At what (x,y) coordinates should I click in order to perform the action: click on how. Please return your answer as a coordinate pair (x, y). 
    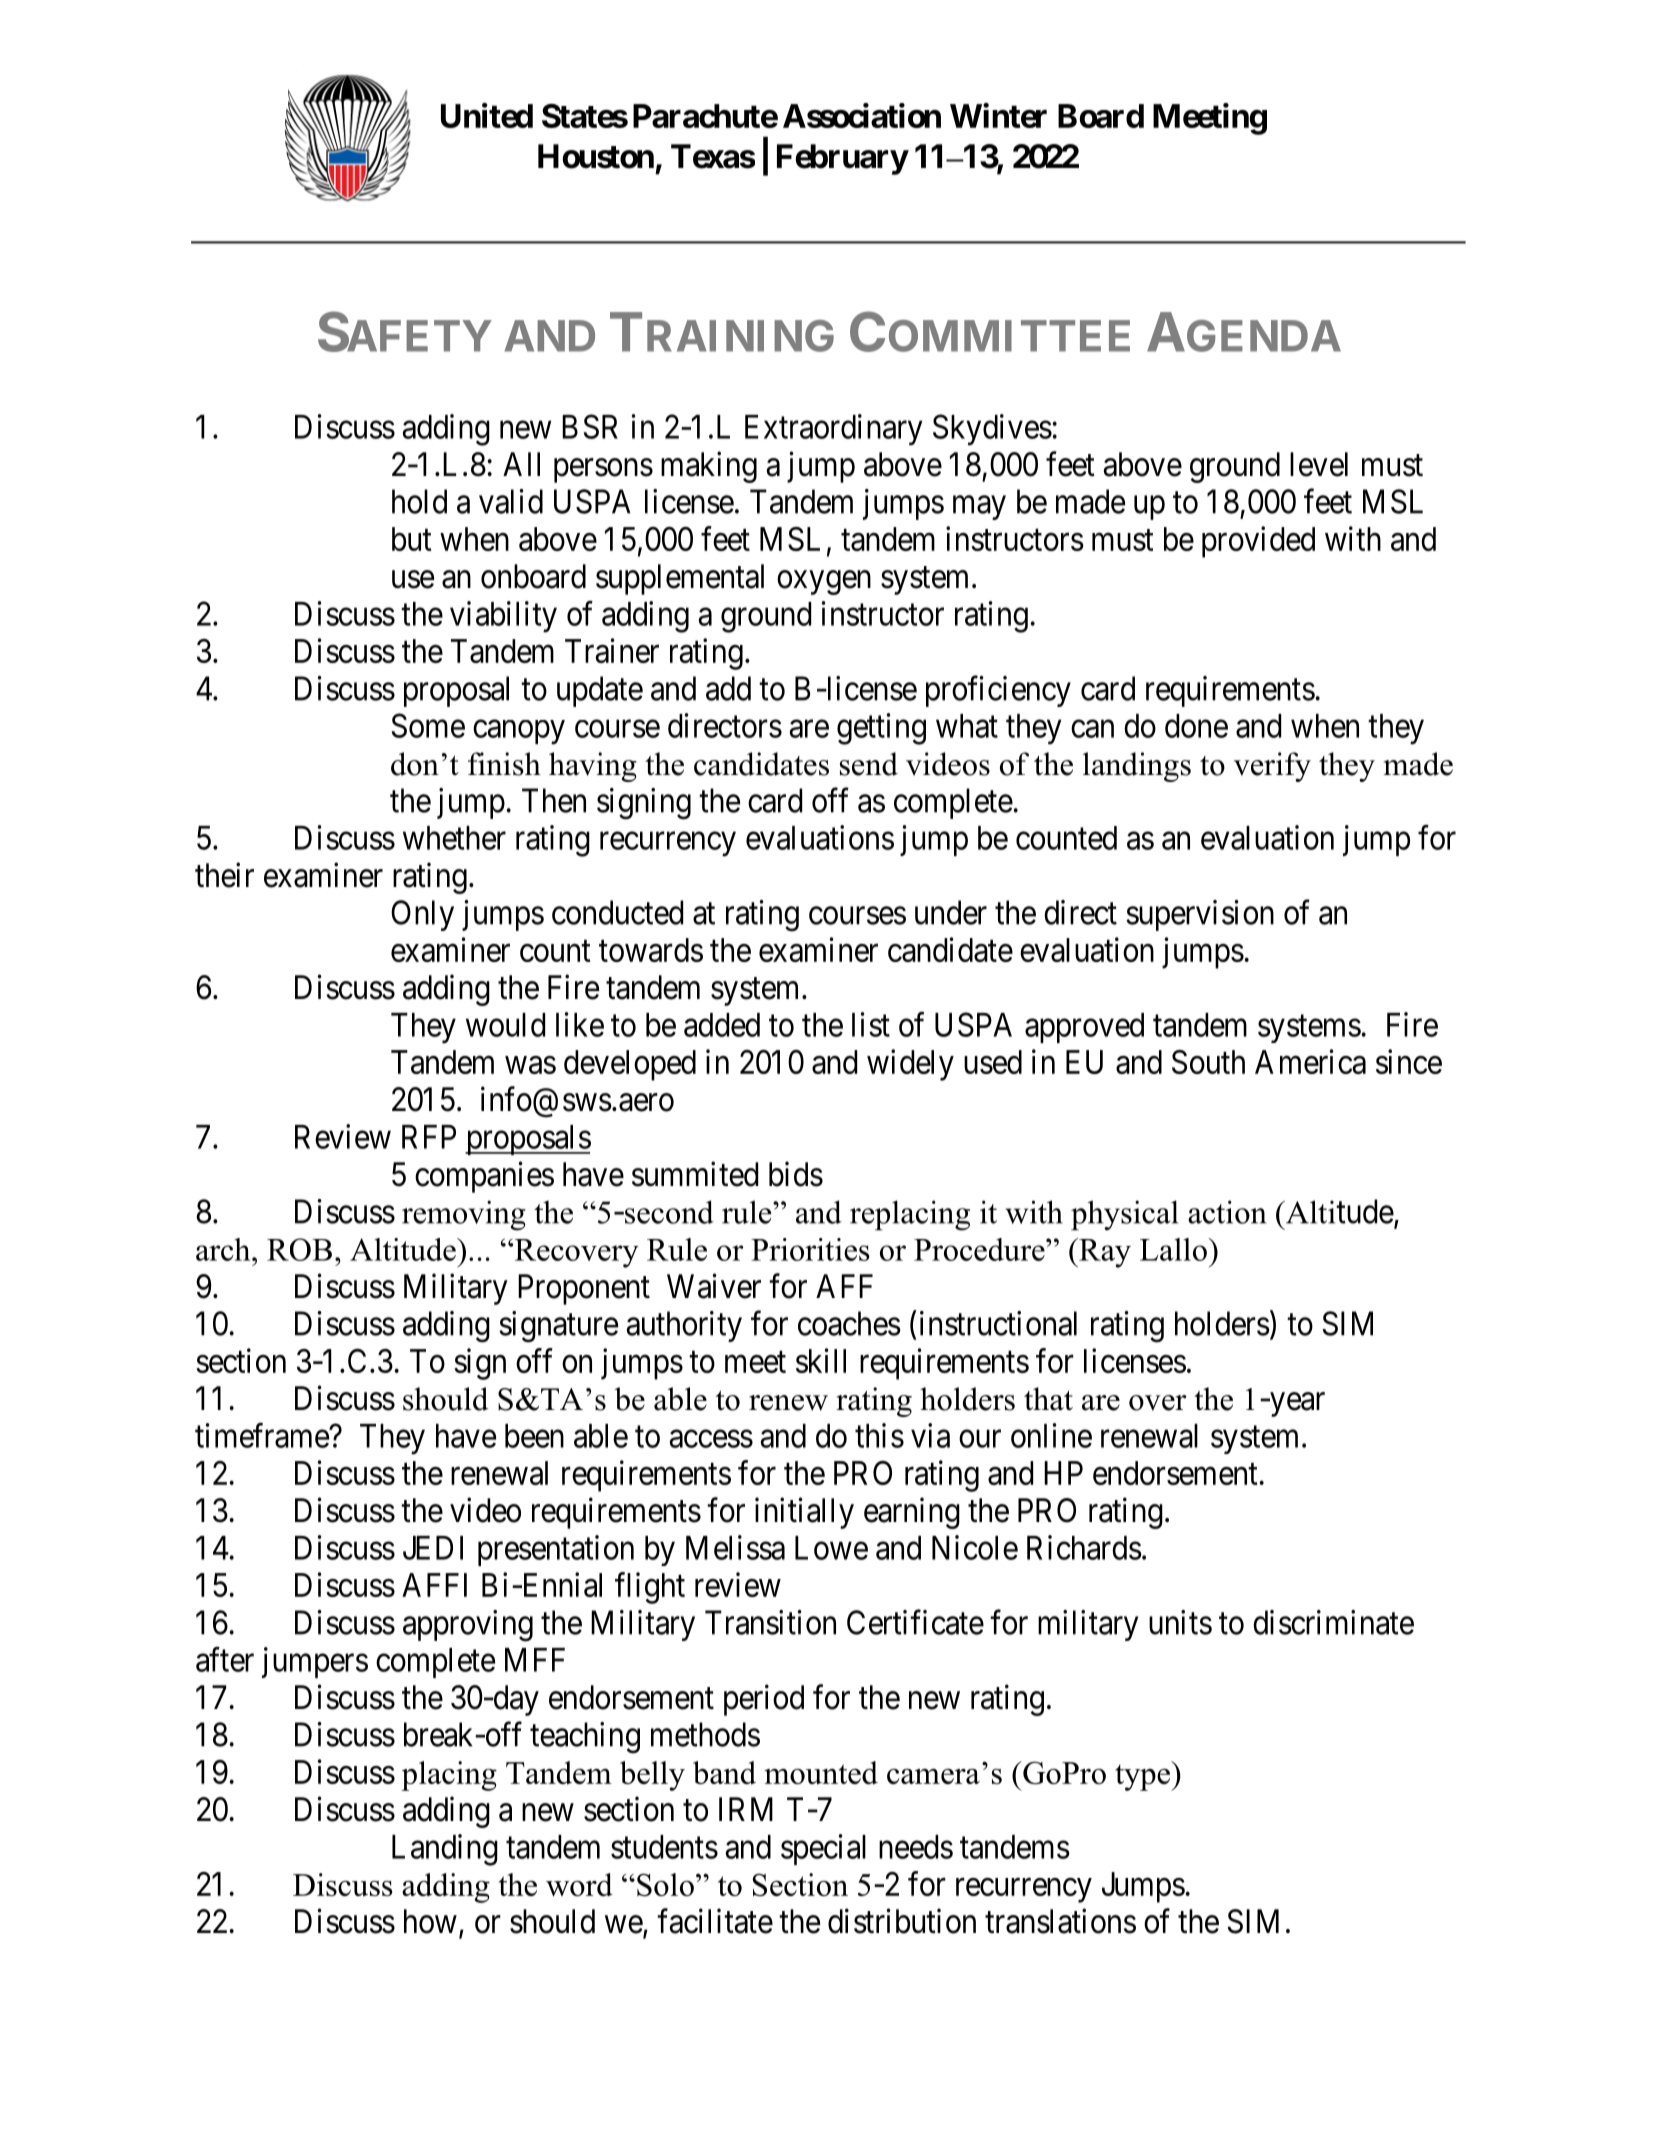
    Looking at the image, I should click on (430, 1921).
